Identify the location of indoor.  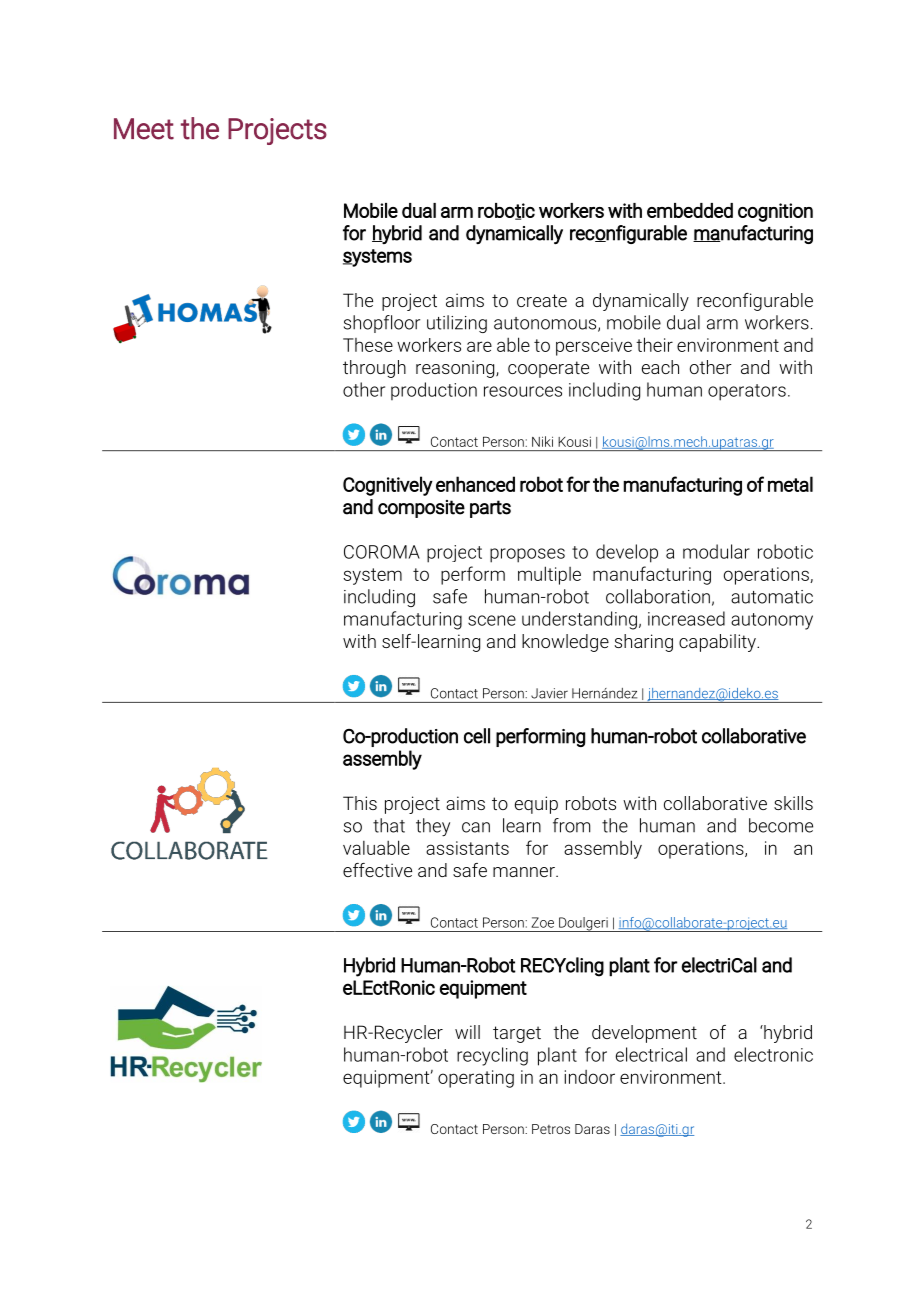
(589, 1077).
